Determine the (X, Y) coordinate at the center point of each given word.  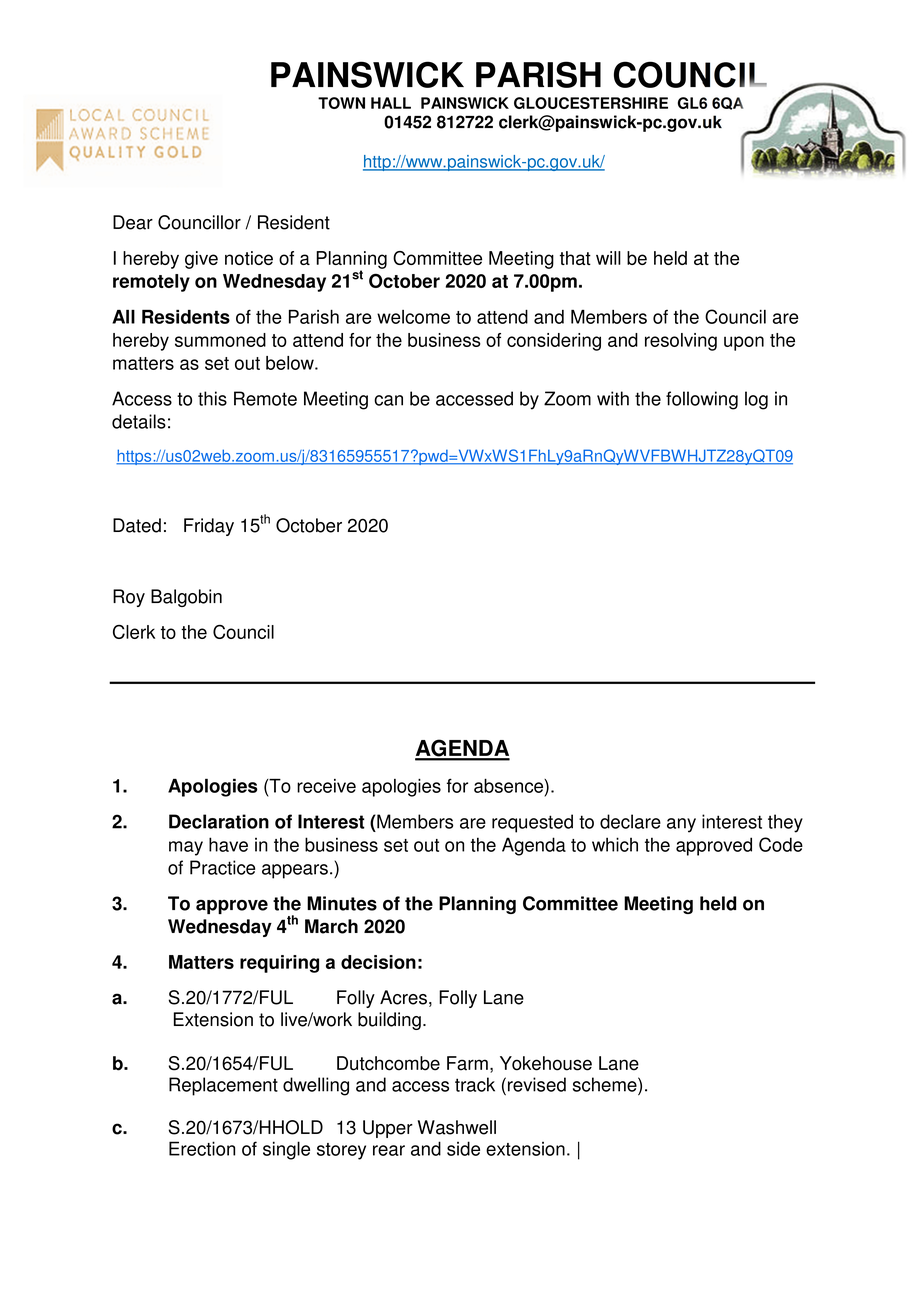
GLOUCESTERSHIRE (591, 103)
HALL (391, 103)
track (475, 1084)
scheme (606, 1084)
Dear (133, 222)
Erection (202, 1148)
